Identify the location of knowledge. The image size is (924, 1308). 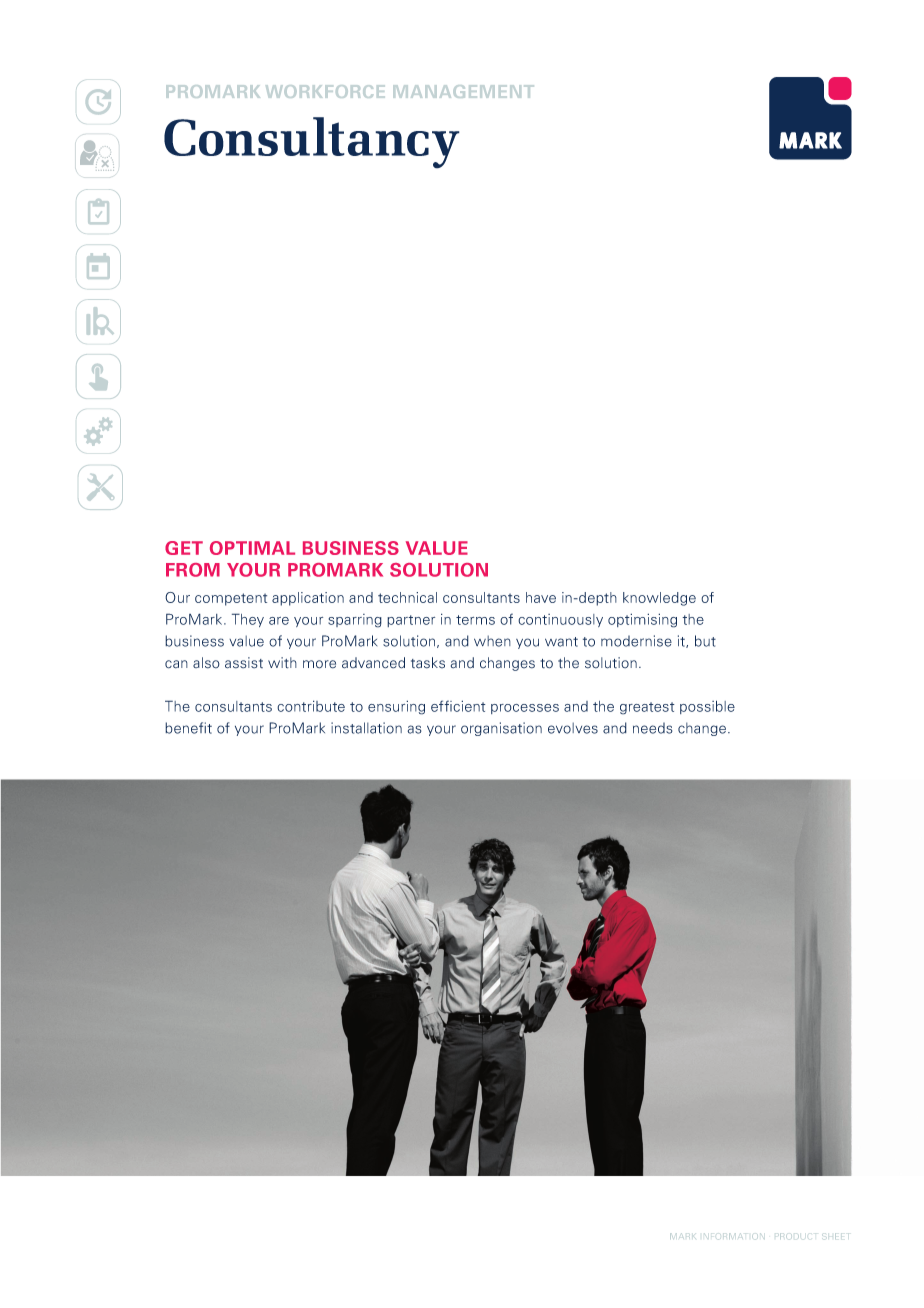
(659, 599).
